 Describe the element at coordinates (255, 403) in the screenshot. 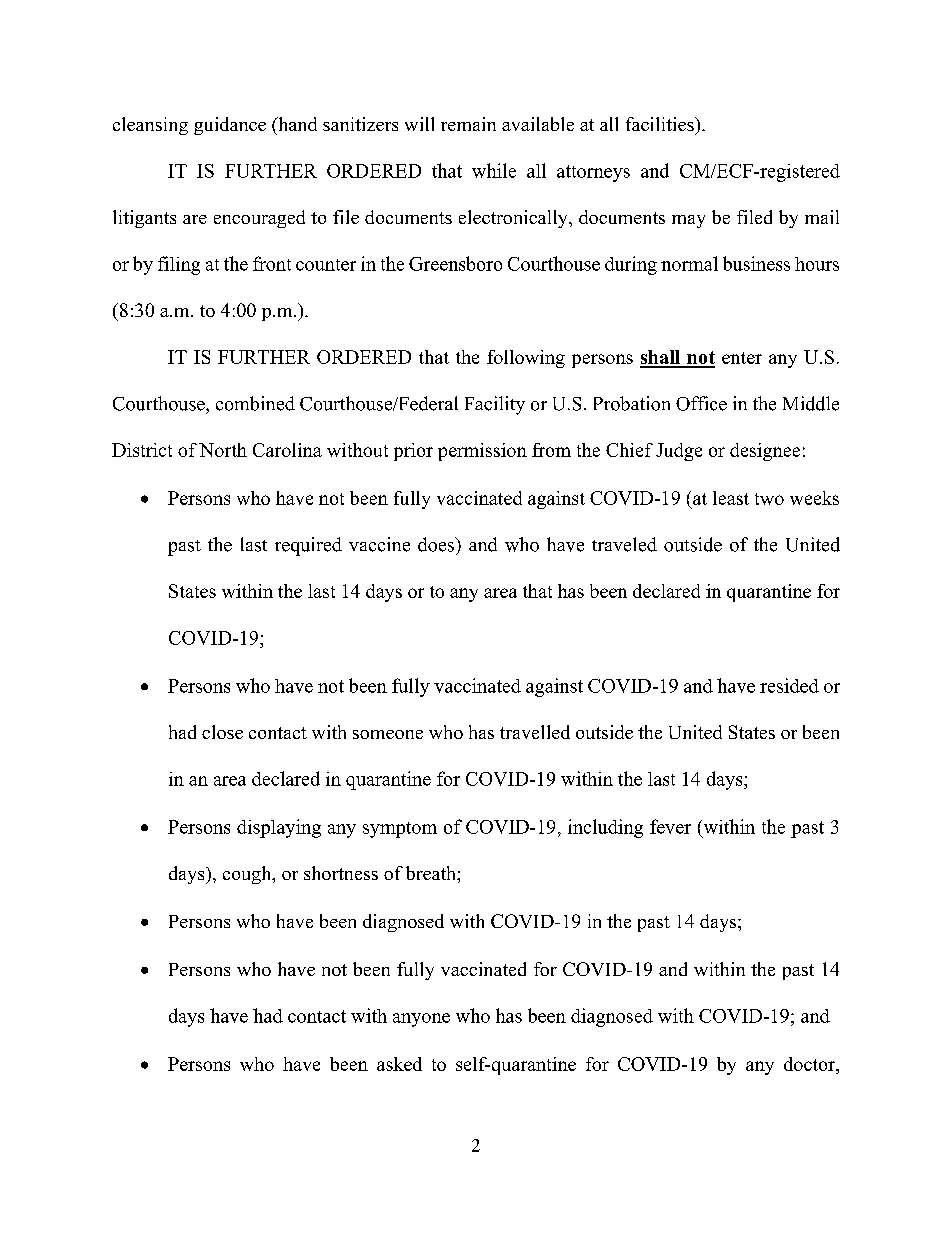

I see `combined` at that location.
